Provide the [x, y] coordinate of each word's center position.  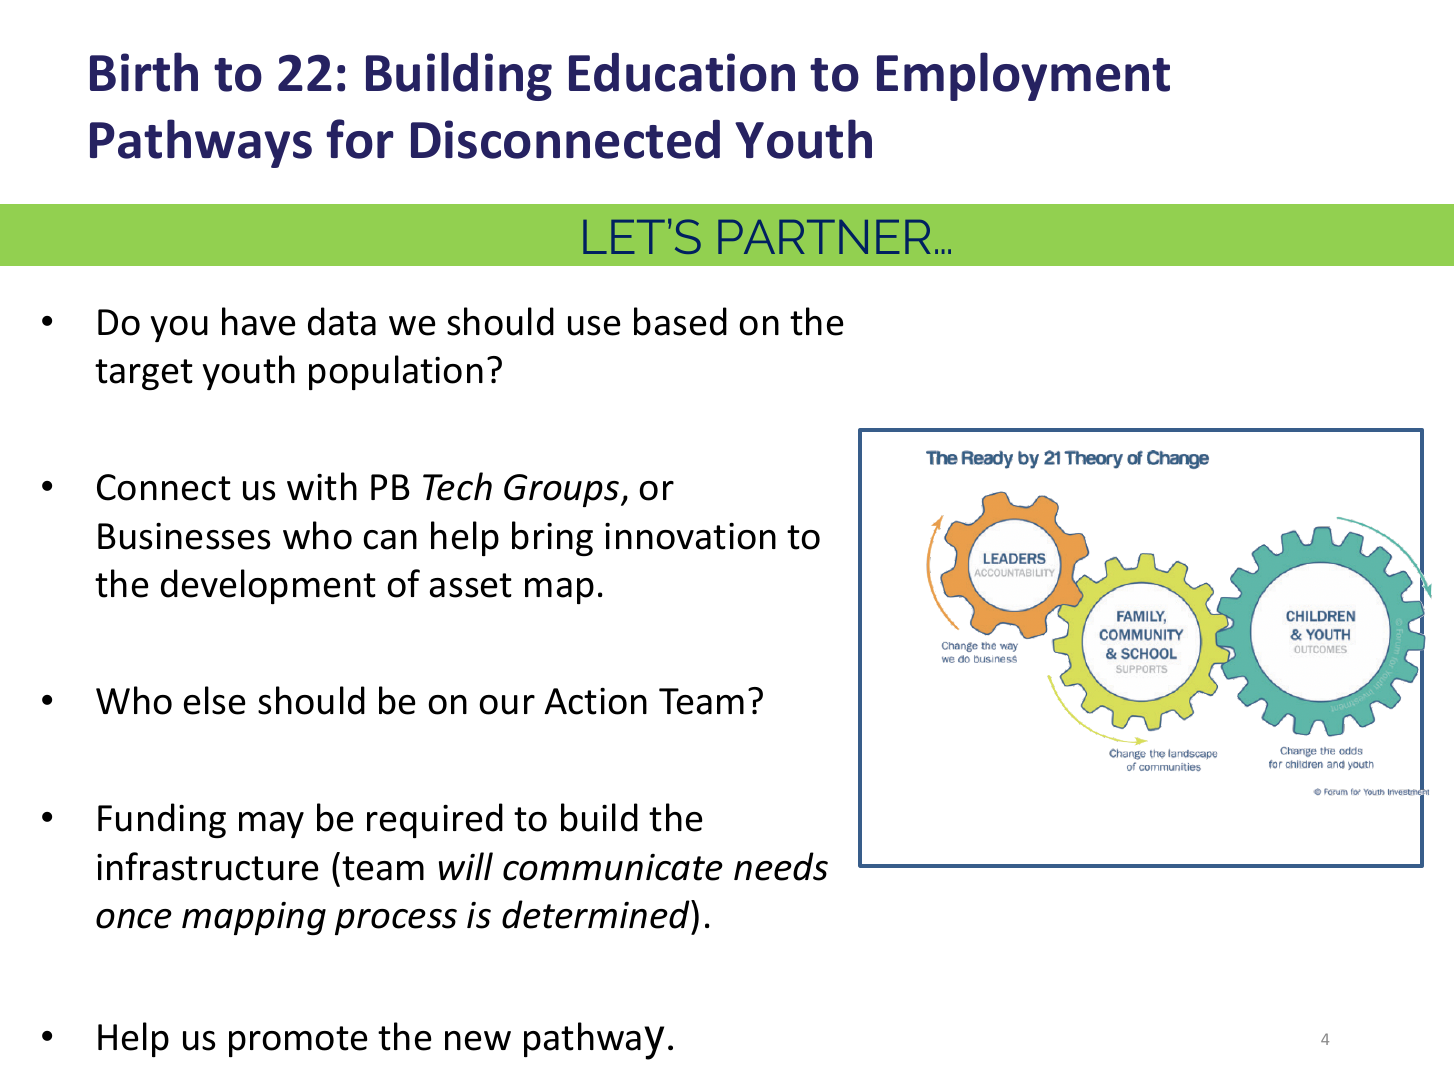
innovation [690, 536]
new [478, 1041]
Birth [144, 72]
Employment [1023, 76]
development [268, 586]
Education [682, 72]
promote [298, 1041]
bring [552, 538]
